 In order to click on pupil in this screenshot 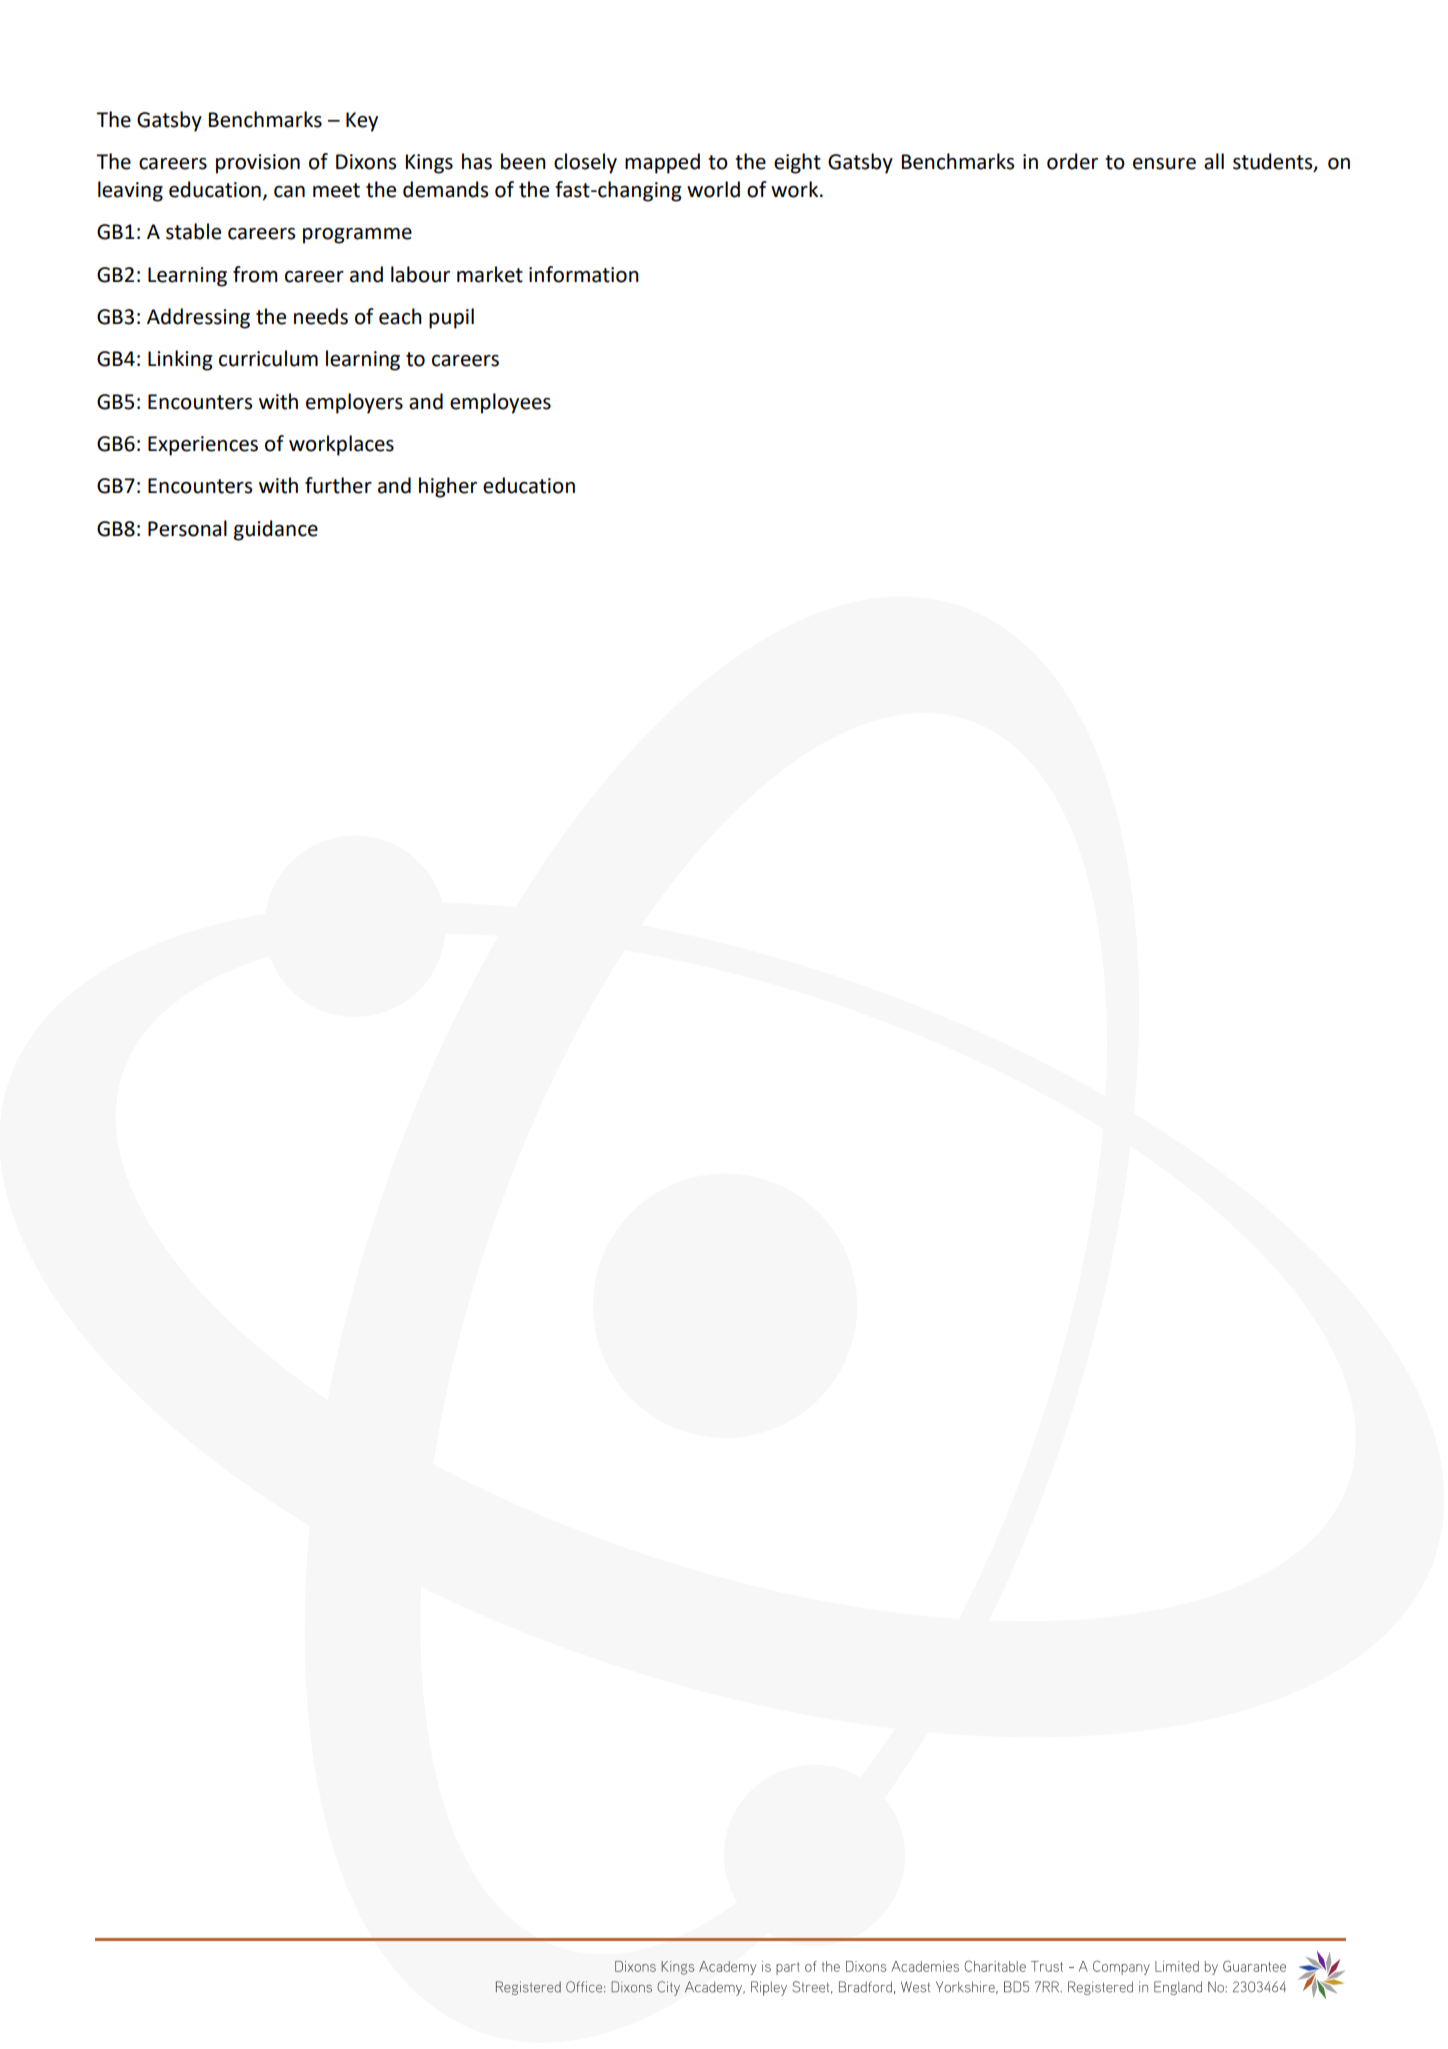, I will do `click(451, 318)`.
